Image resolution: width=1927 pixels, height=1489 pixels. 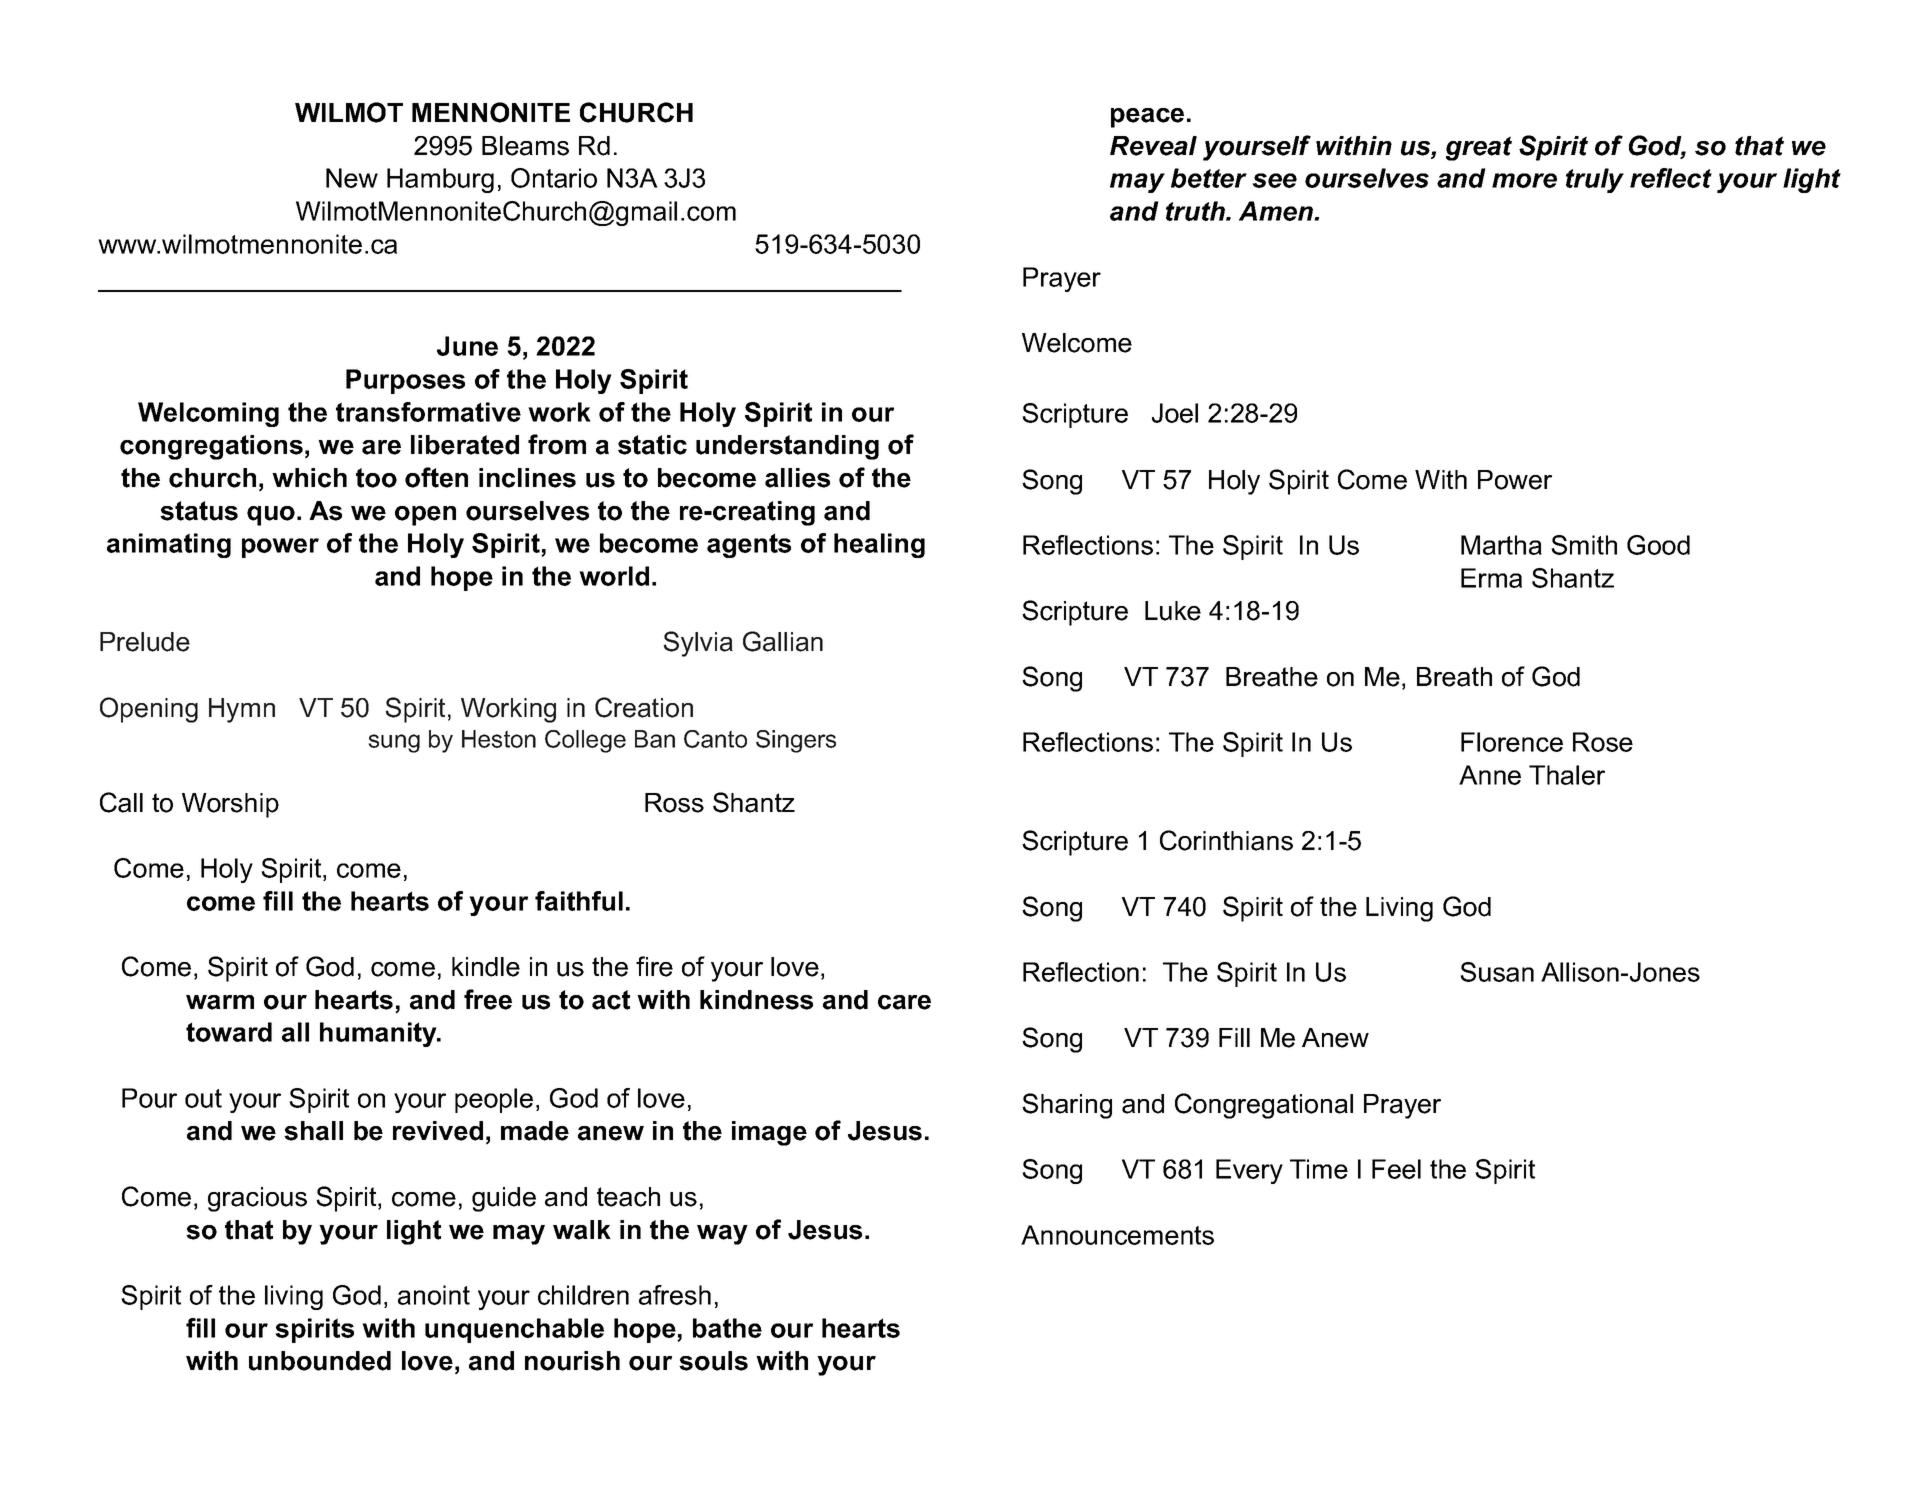 I want to click on great, so click(x=1479, y=148).
